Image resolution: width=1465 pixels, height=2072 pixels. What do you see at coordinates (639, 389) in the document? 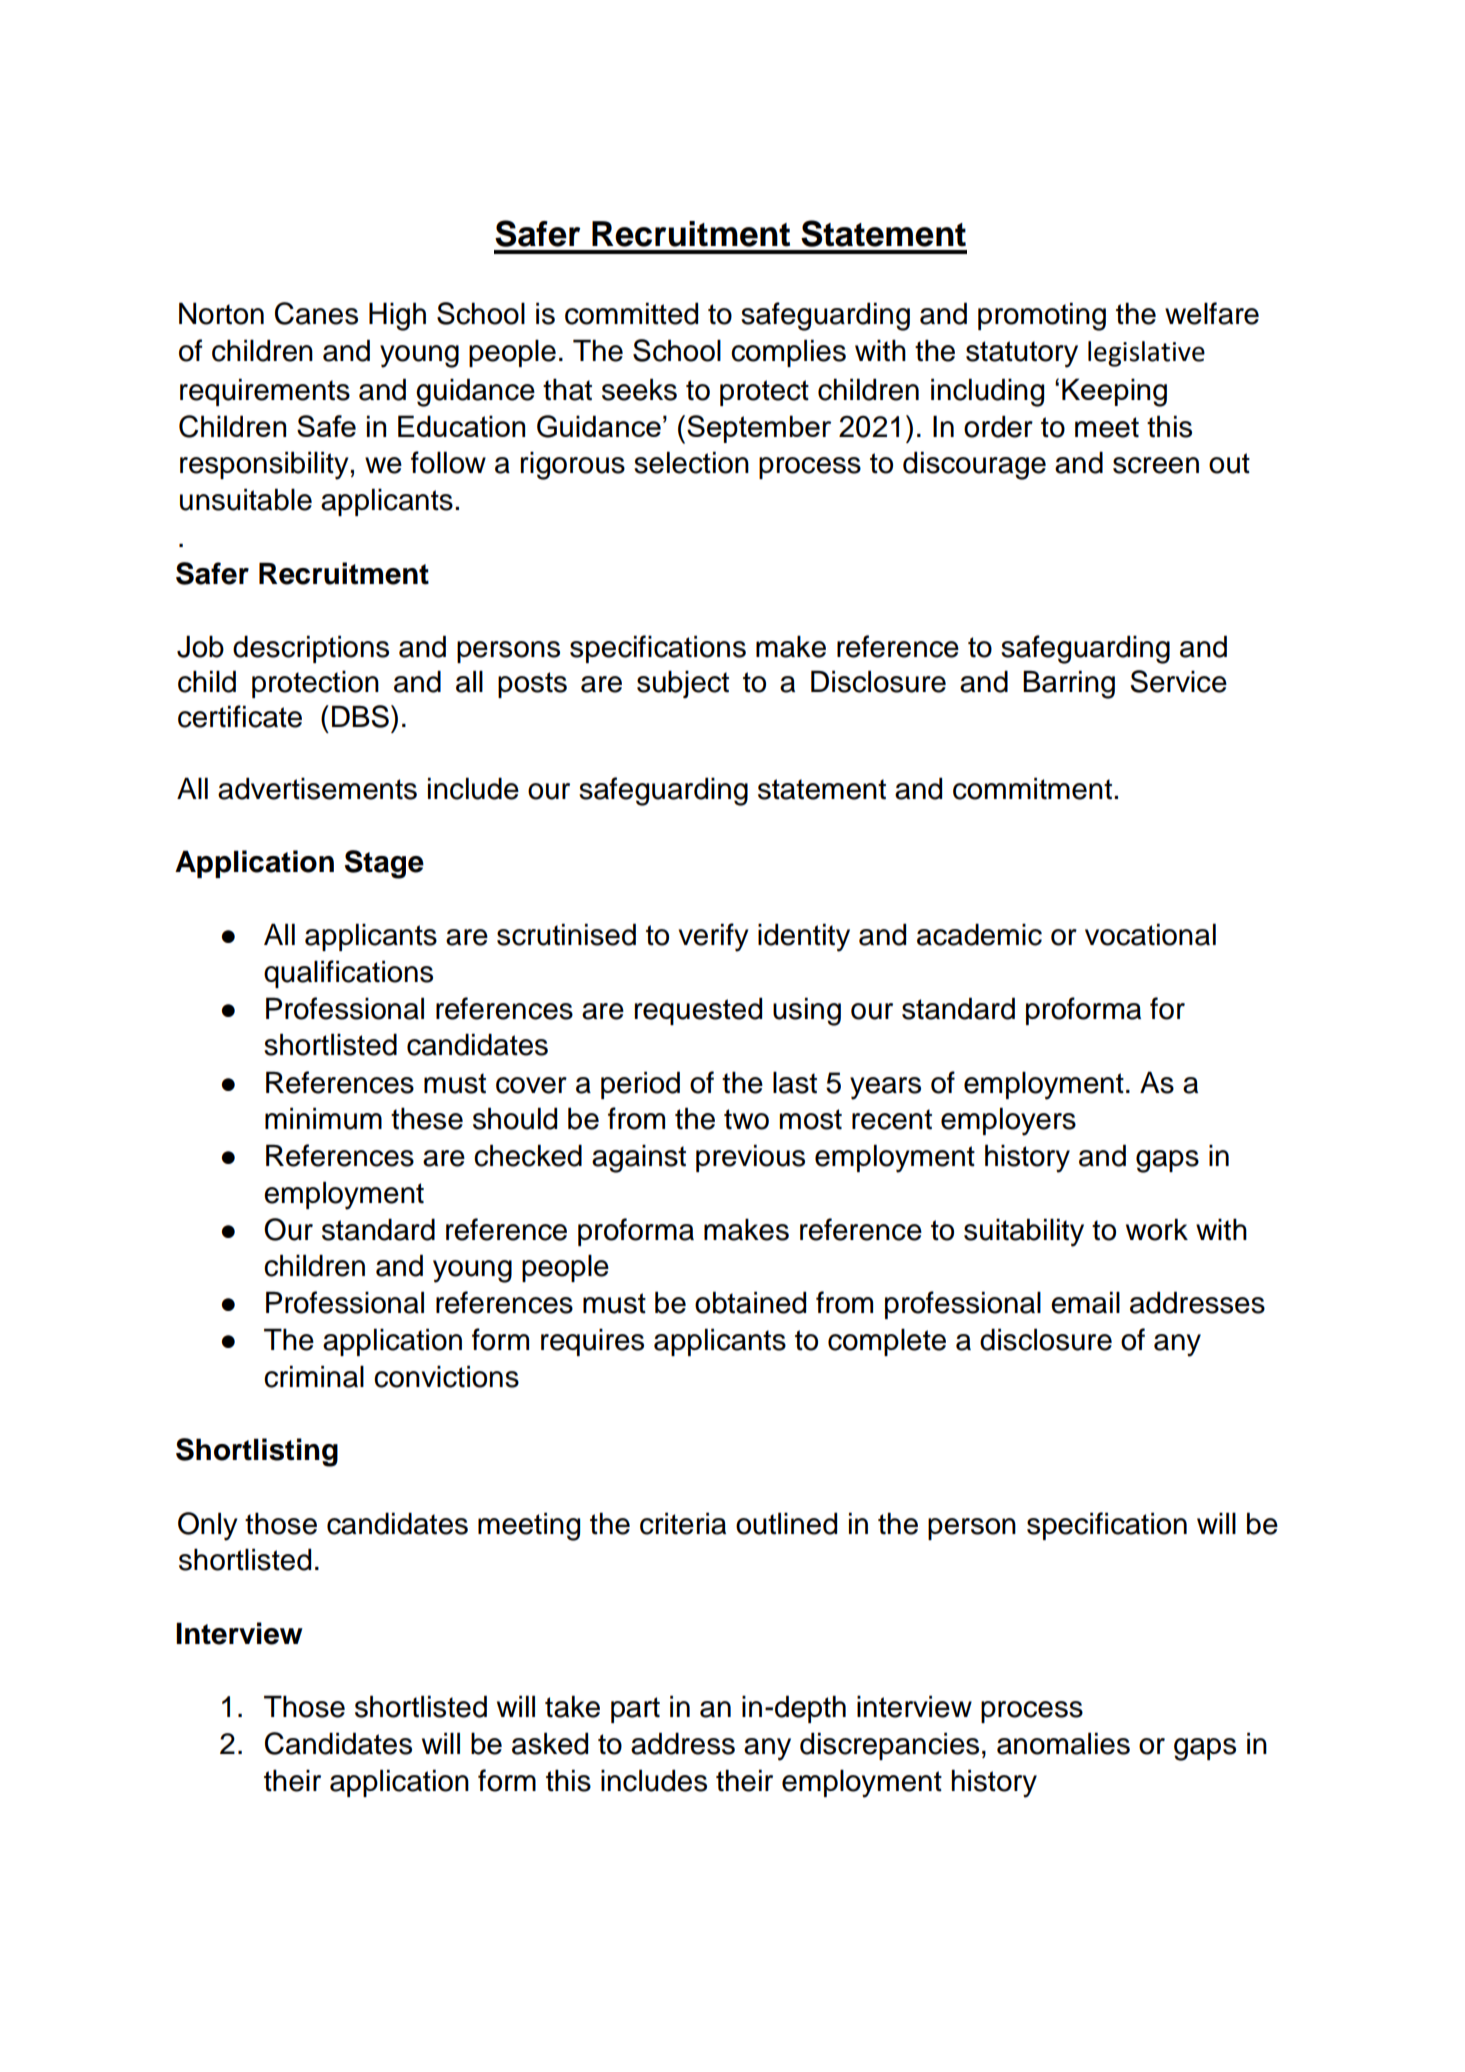
I see `seeks` at bounding box center [639, 389].
